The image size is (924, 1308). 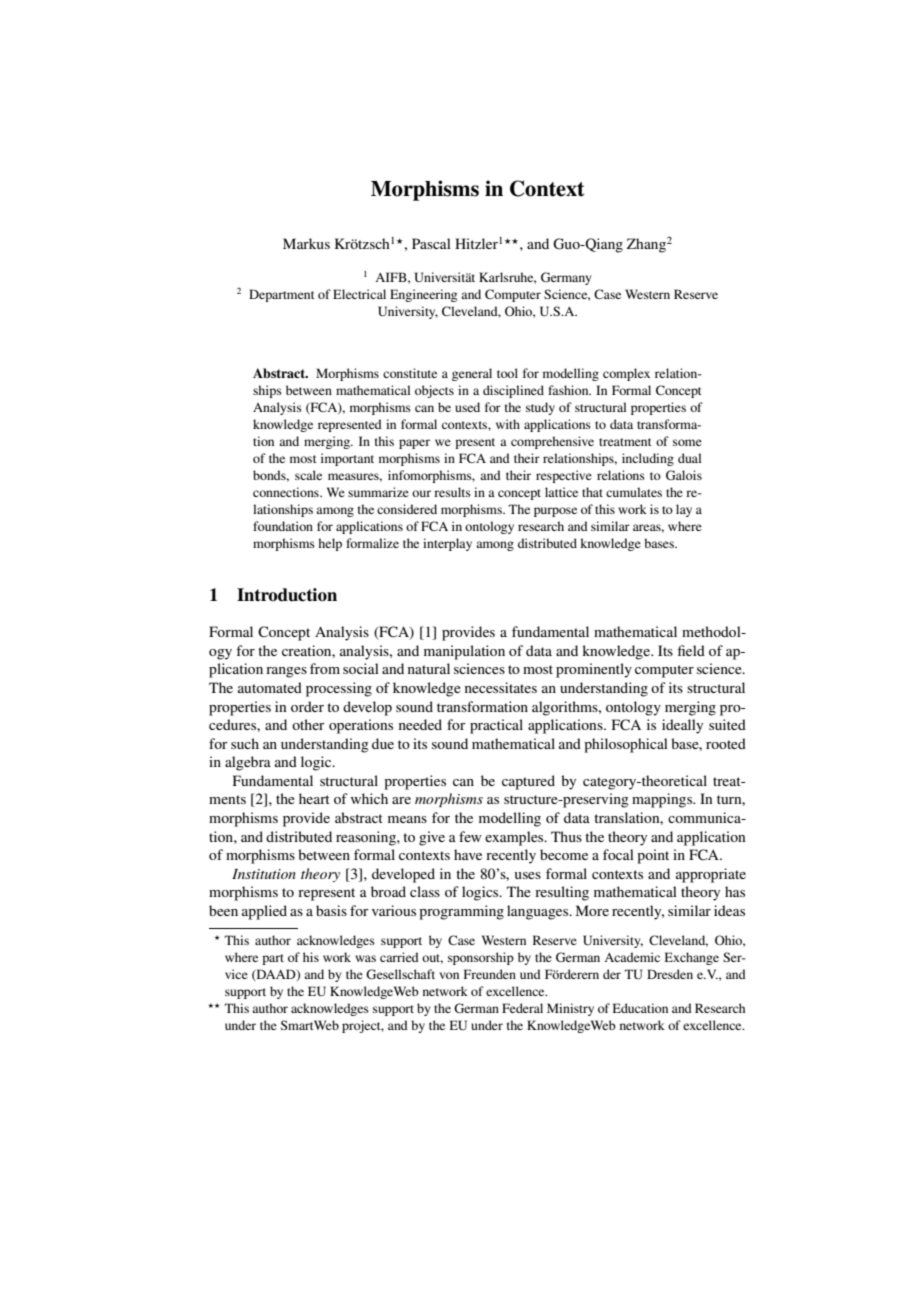 I want to click on automated, so click(x=270, y=687).
